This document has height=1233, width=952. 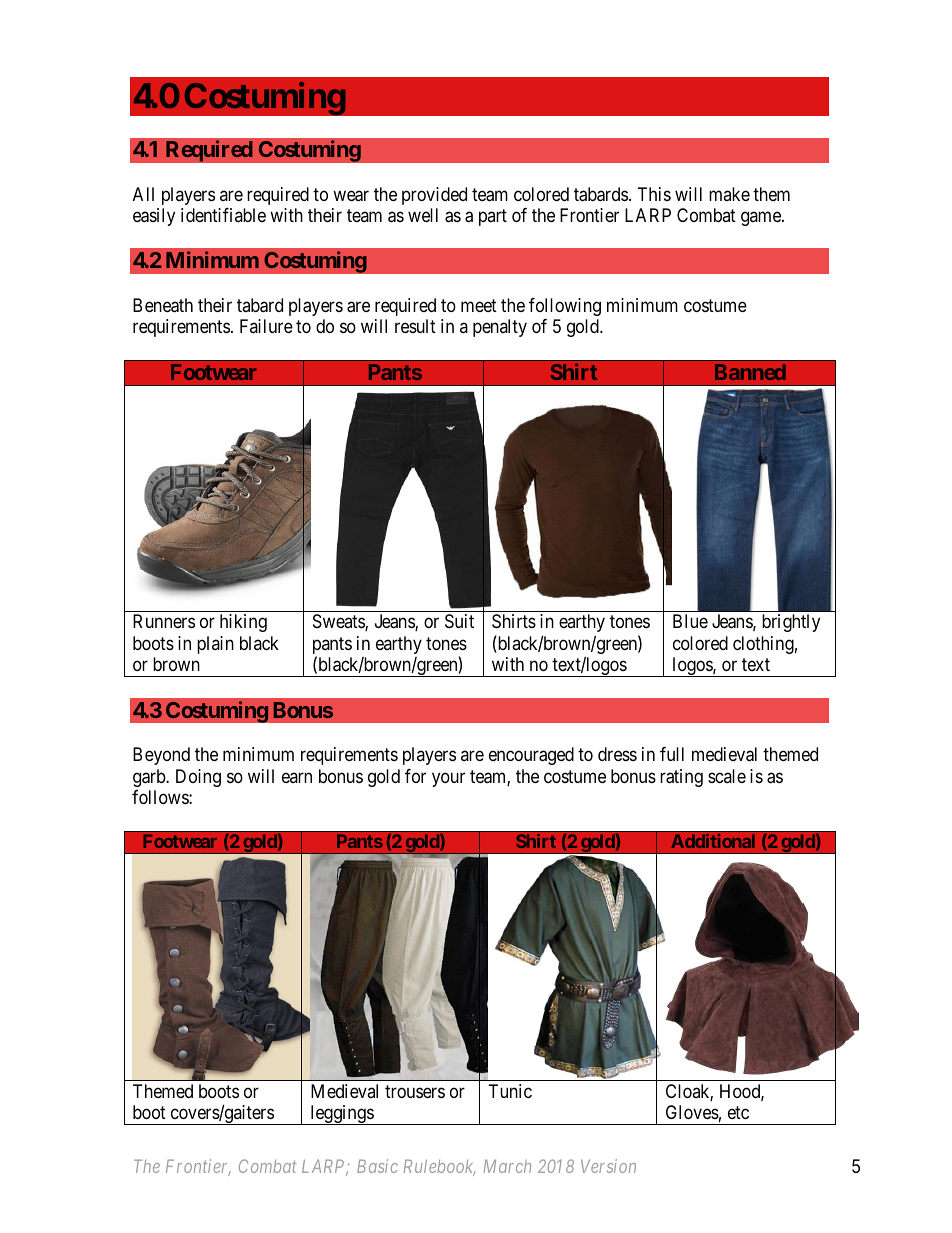 I want to click on make, so click(x=729, y=194).
